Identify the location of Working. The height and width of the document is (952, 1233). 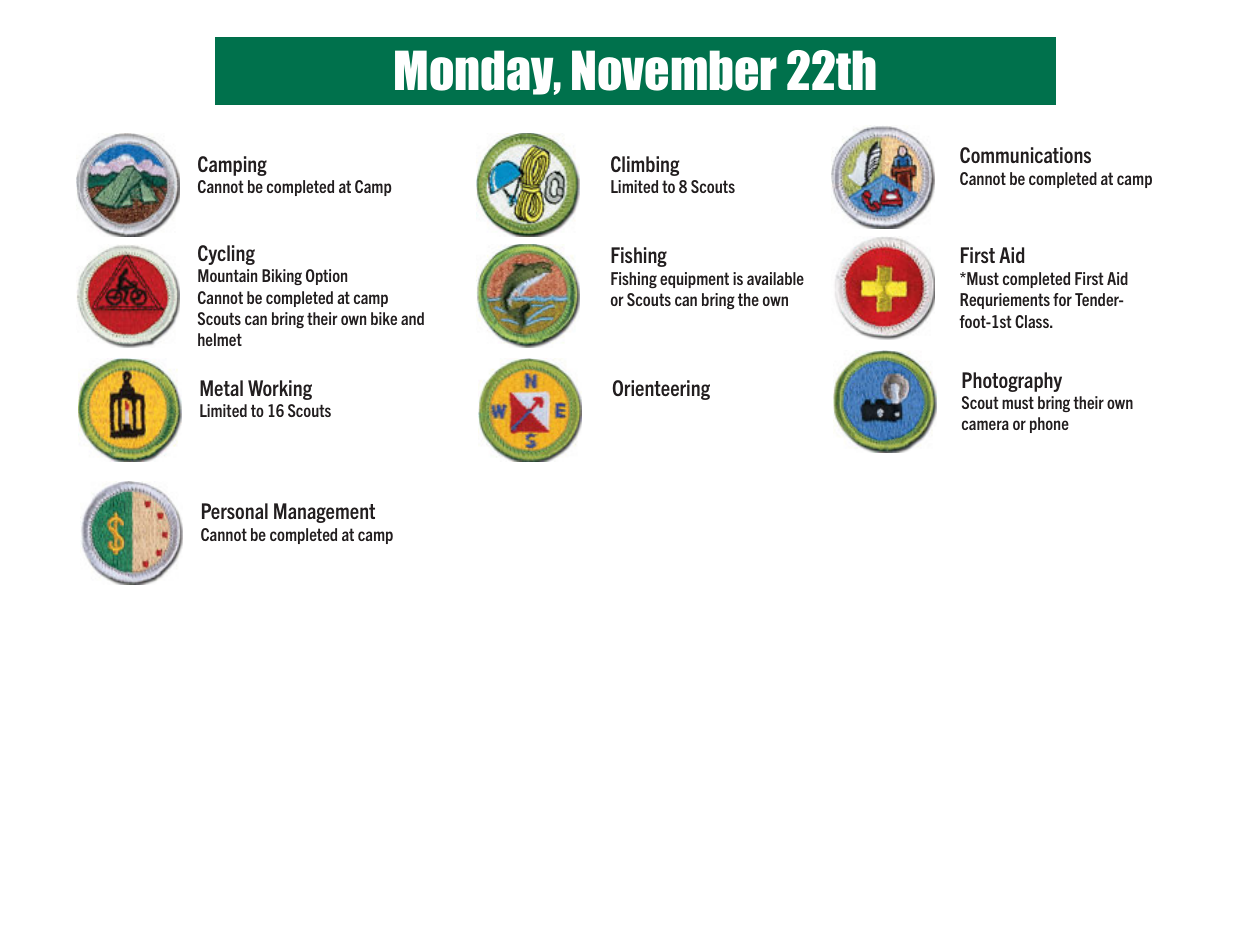
(280, 390).
